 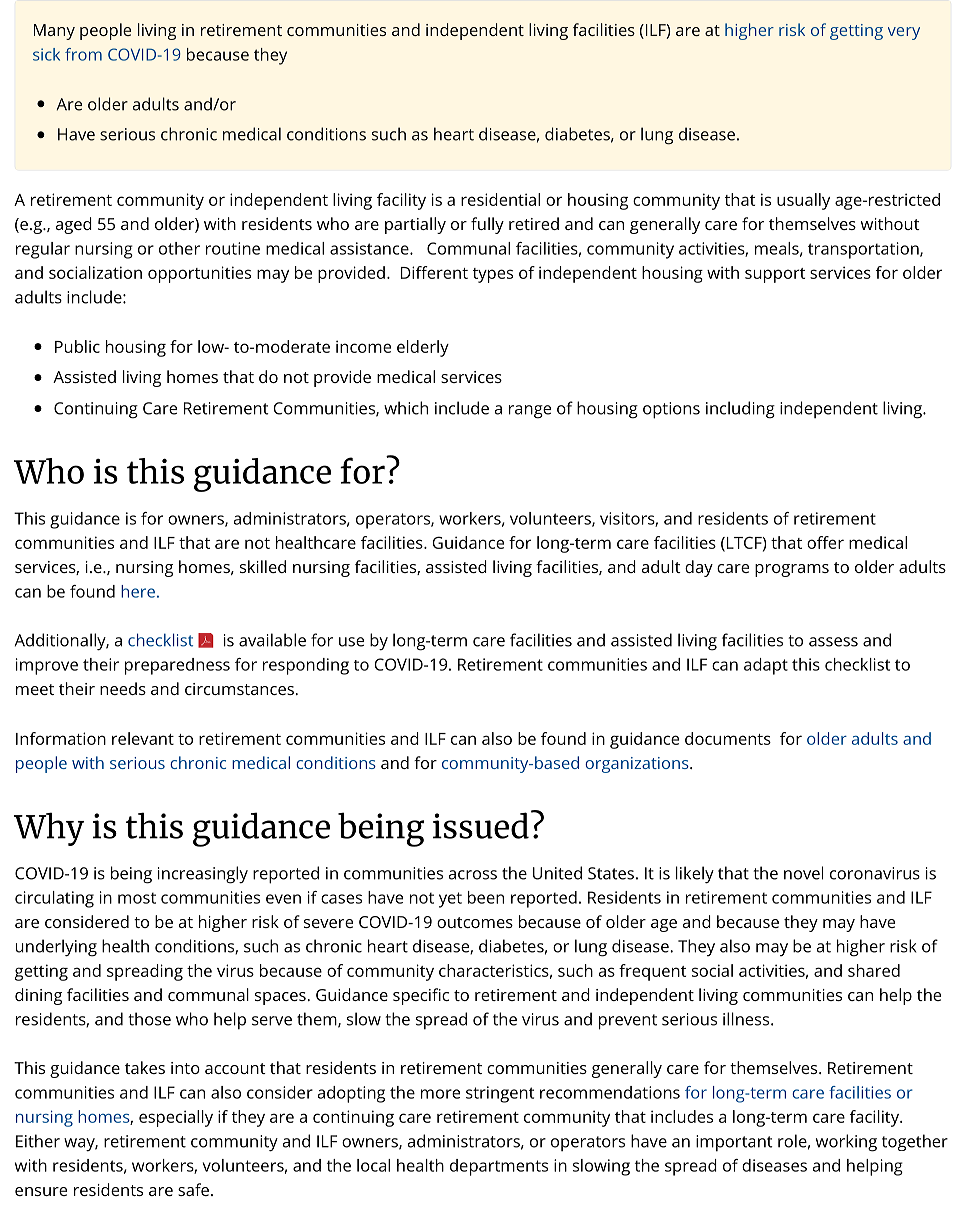 What do you see at coordinates (499, 1167) in the screenshot?
I see `departments` at bounding box center [499, 1167].
